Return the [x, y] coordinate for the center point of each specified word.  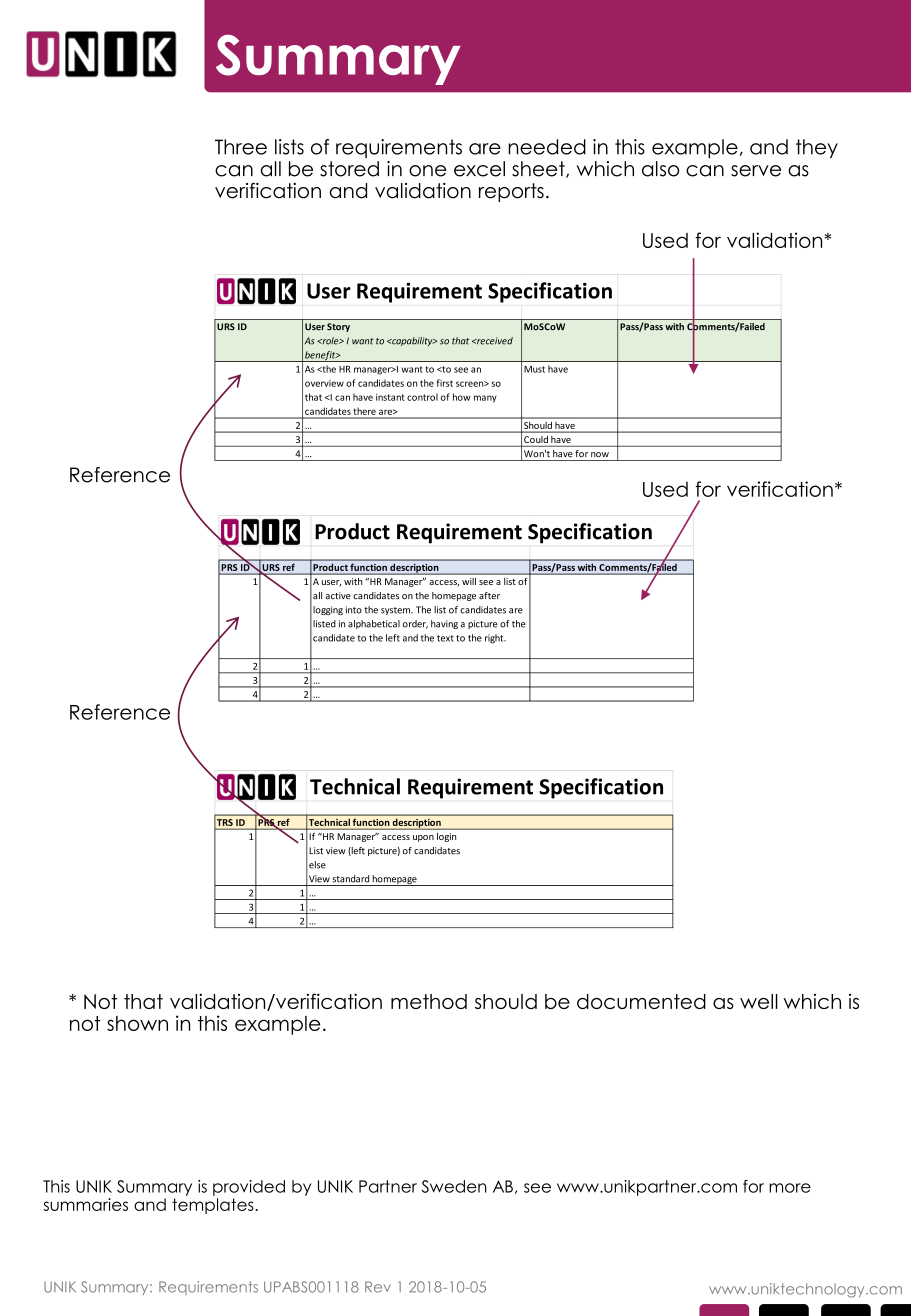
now [600, 455]
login [446, 837]
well [759, 1001]
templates [213, 1206]
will [469, 581]
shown [137, 1023]
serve [756, 171]
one [427, 171]
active [338, 596]
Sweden [454, 1186]
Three [241, 147]
